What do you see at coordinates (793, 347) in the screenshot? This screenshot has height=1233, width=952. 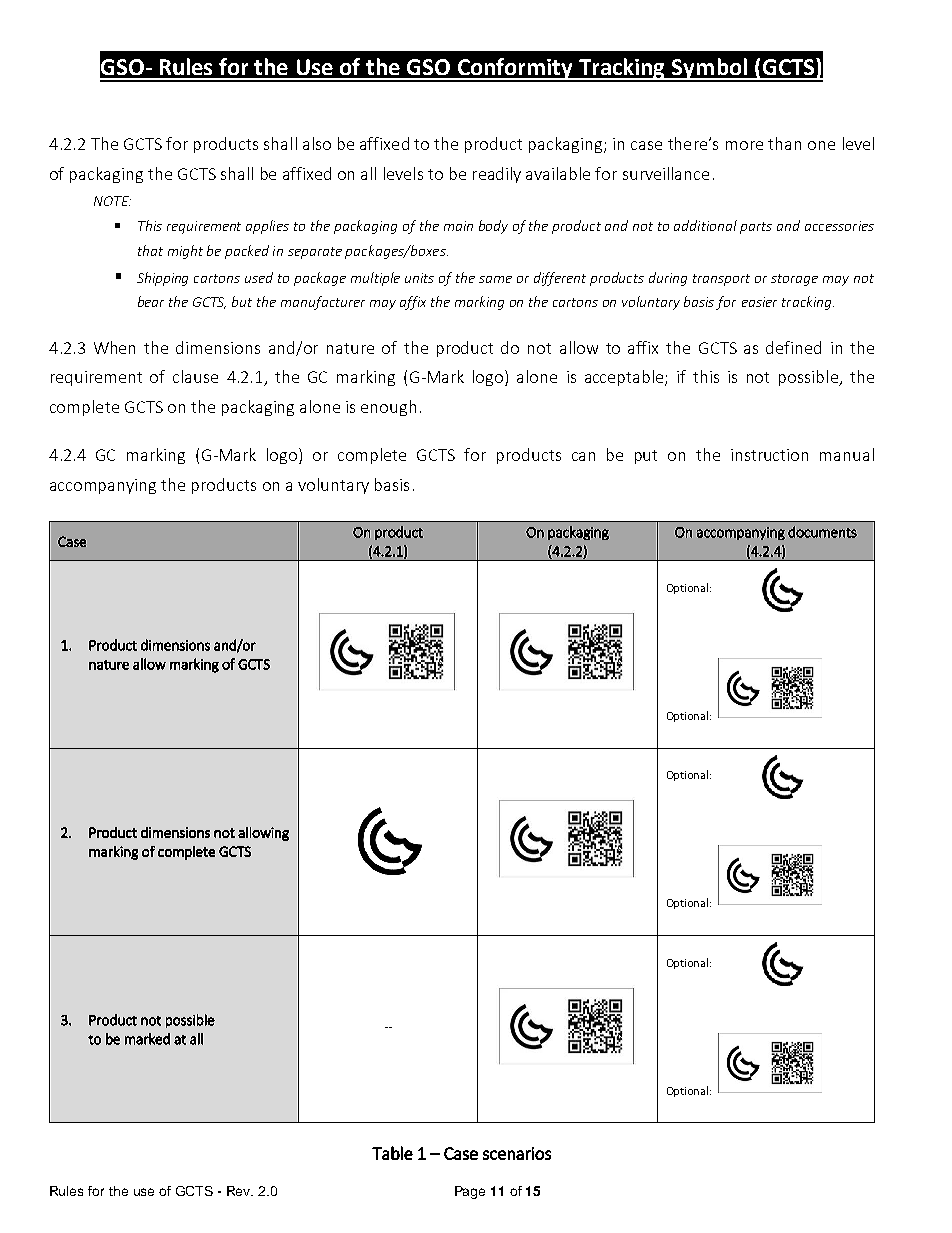 I see `defined` at bounding box center [793, 347].
